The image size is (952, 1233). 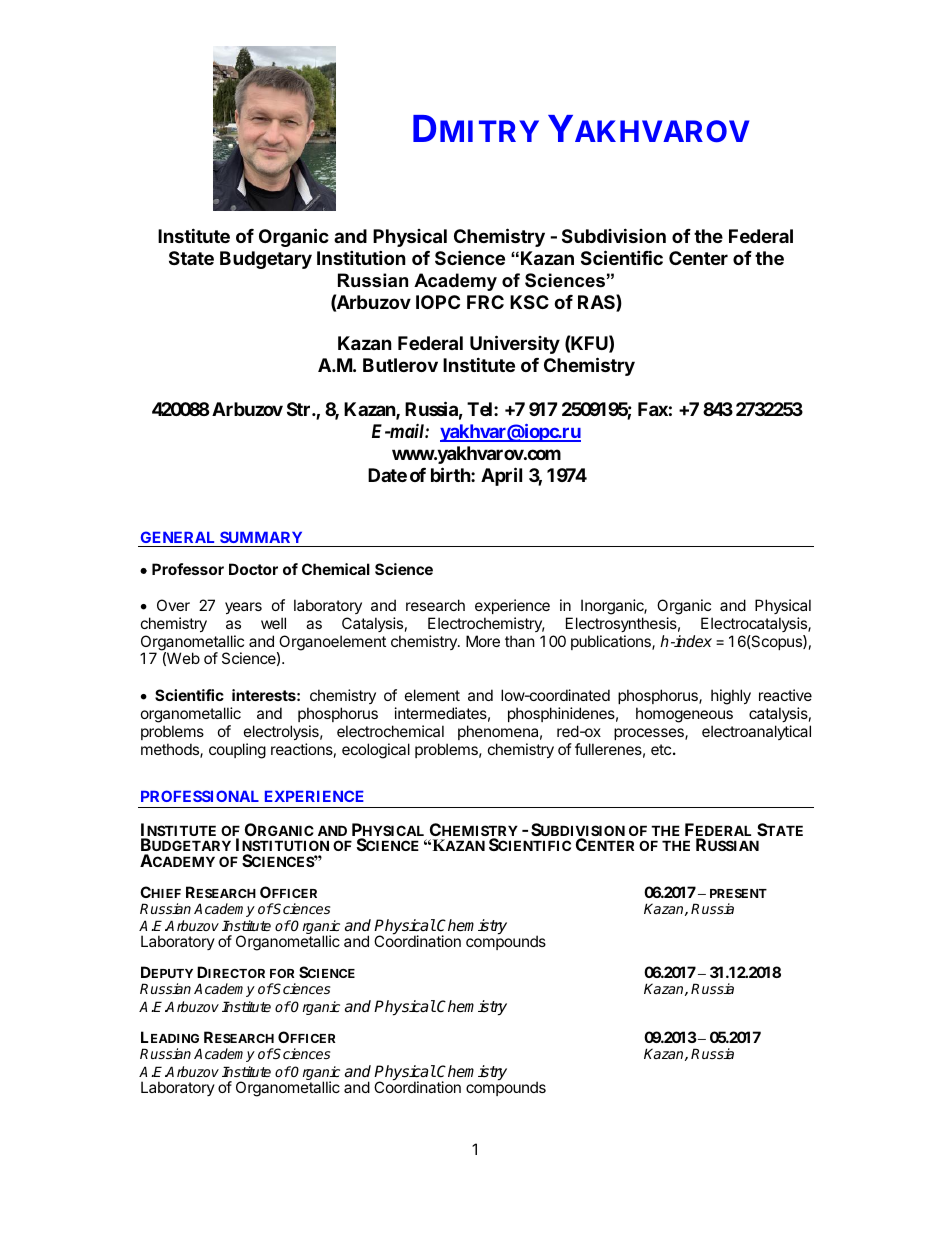 I want to click on Fax, so click(x=653, y=409).
